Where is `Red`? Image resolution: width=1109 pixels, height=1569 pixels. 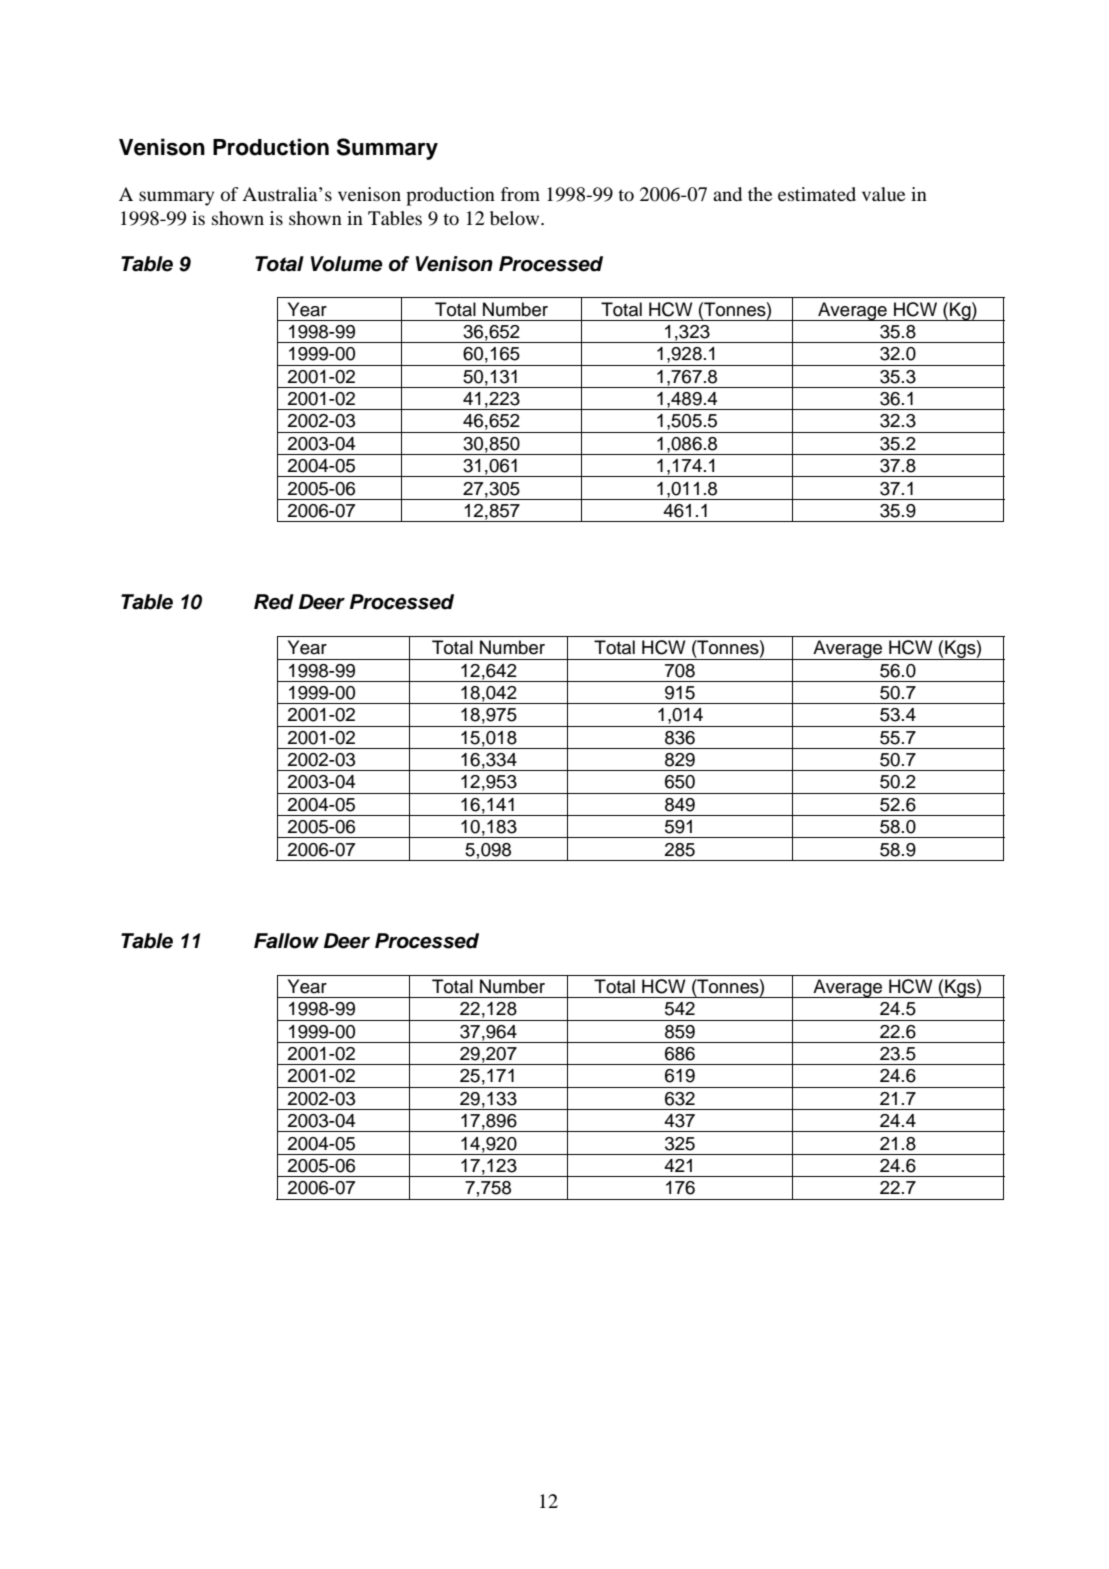 Red is located at coordinates (274, 602).
